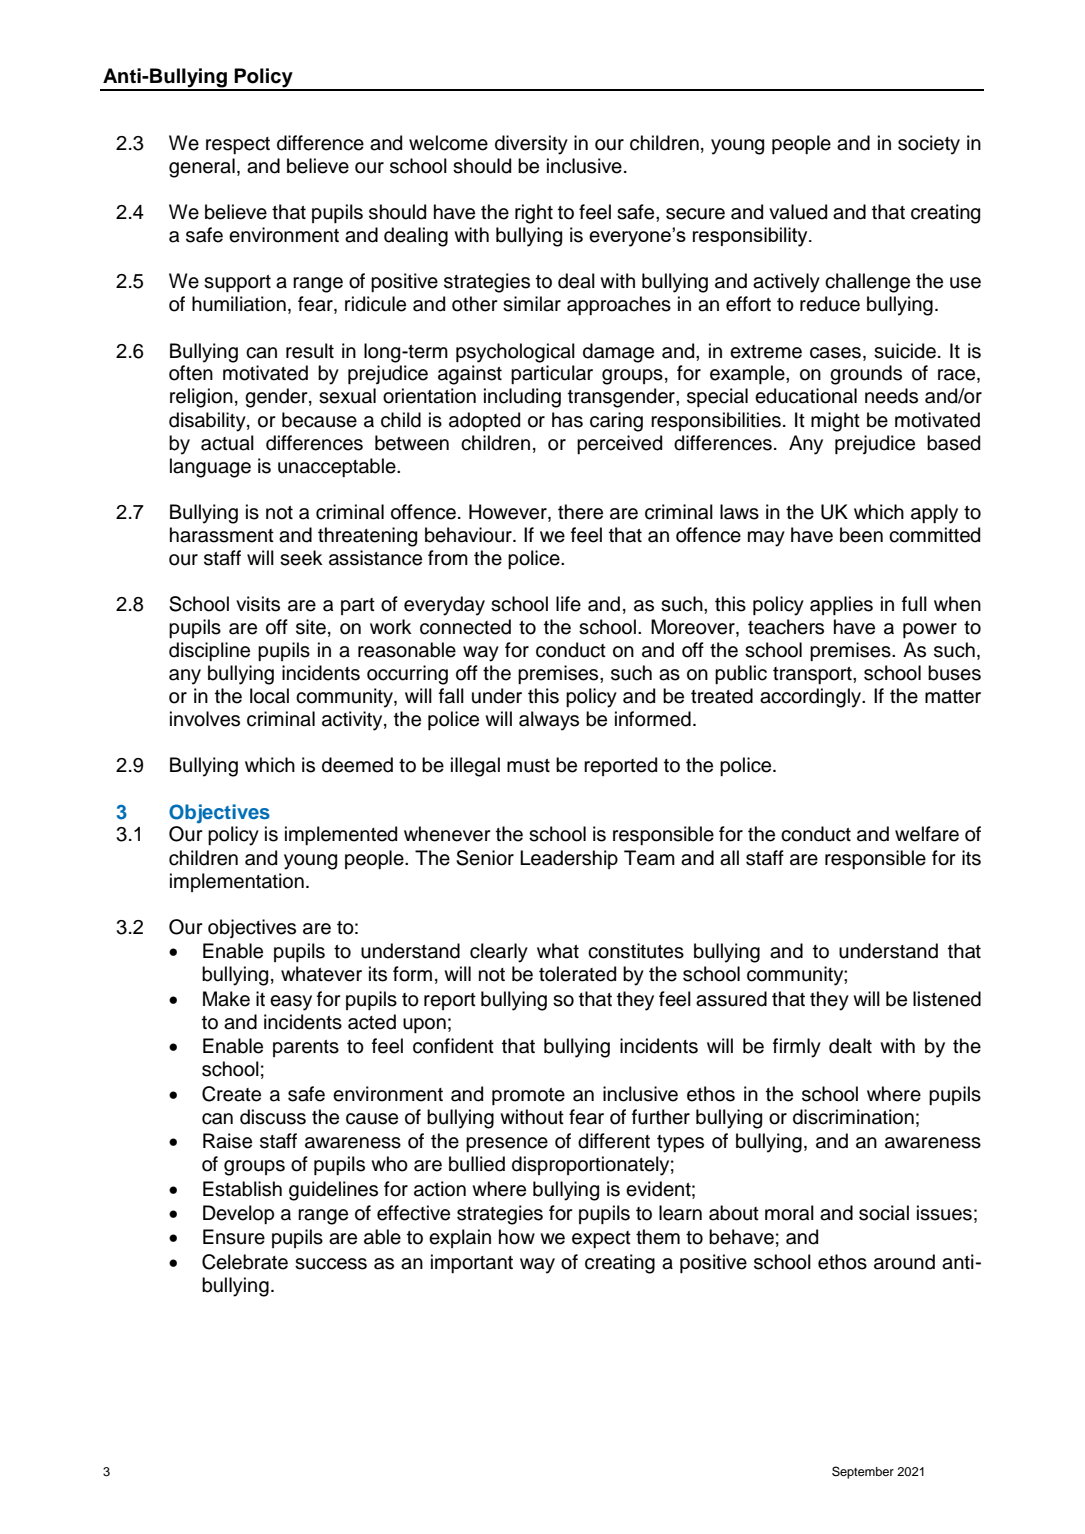  What do you see at coordinates (245, 1262) in the image?
I see `Celebrate` at bounding box center [245, 1262].
